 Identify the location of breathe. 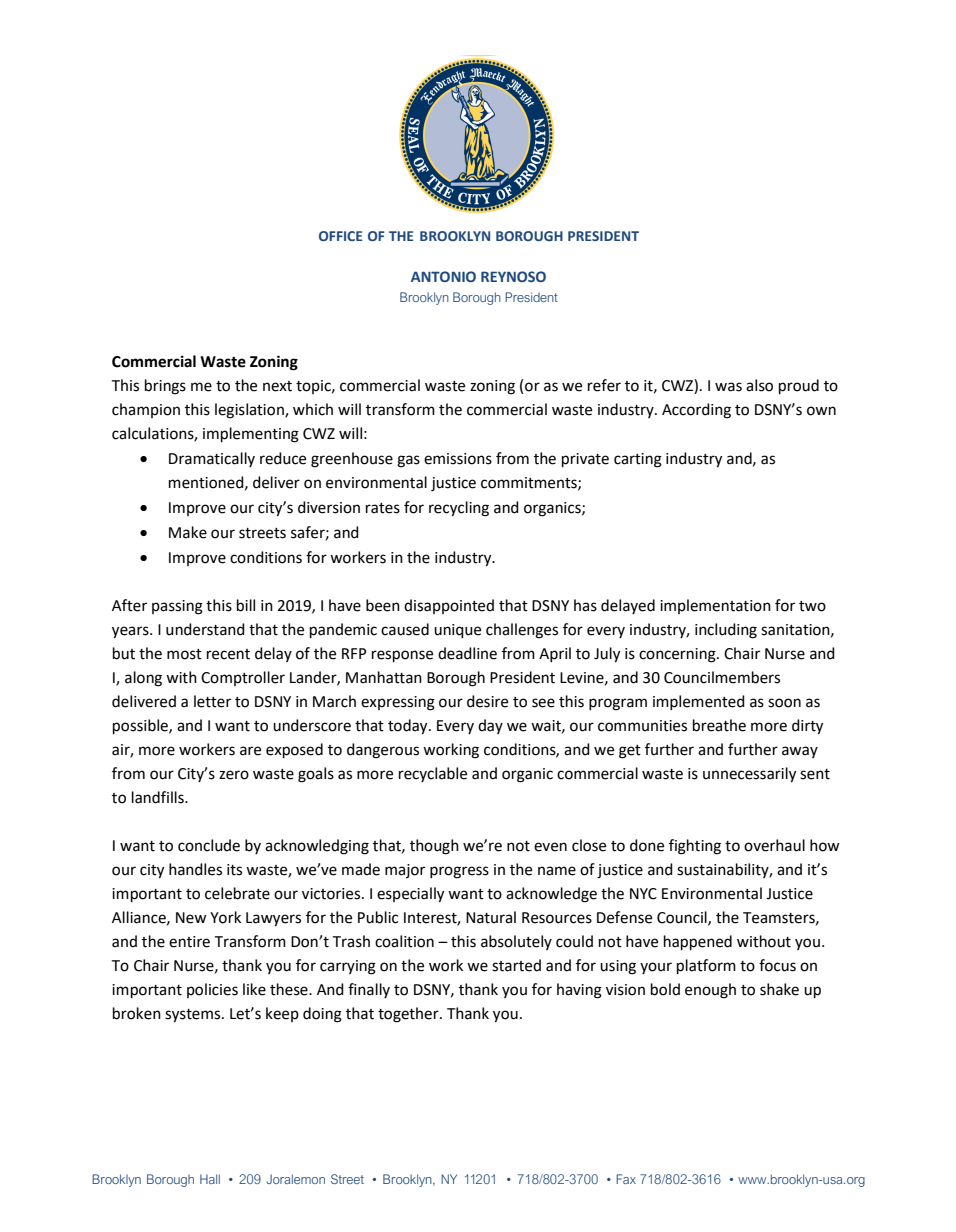
(719, 725).
